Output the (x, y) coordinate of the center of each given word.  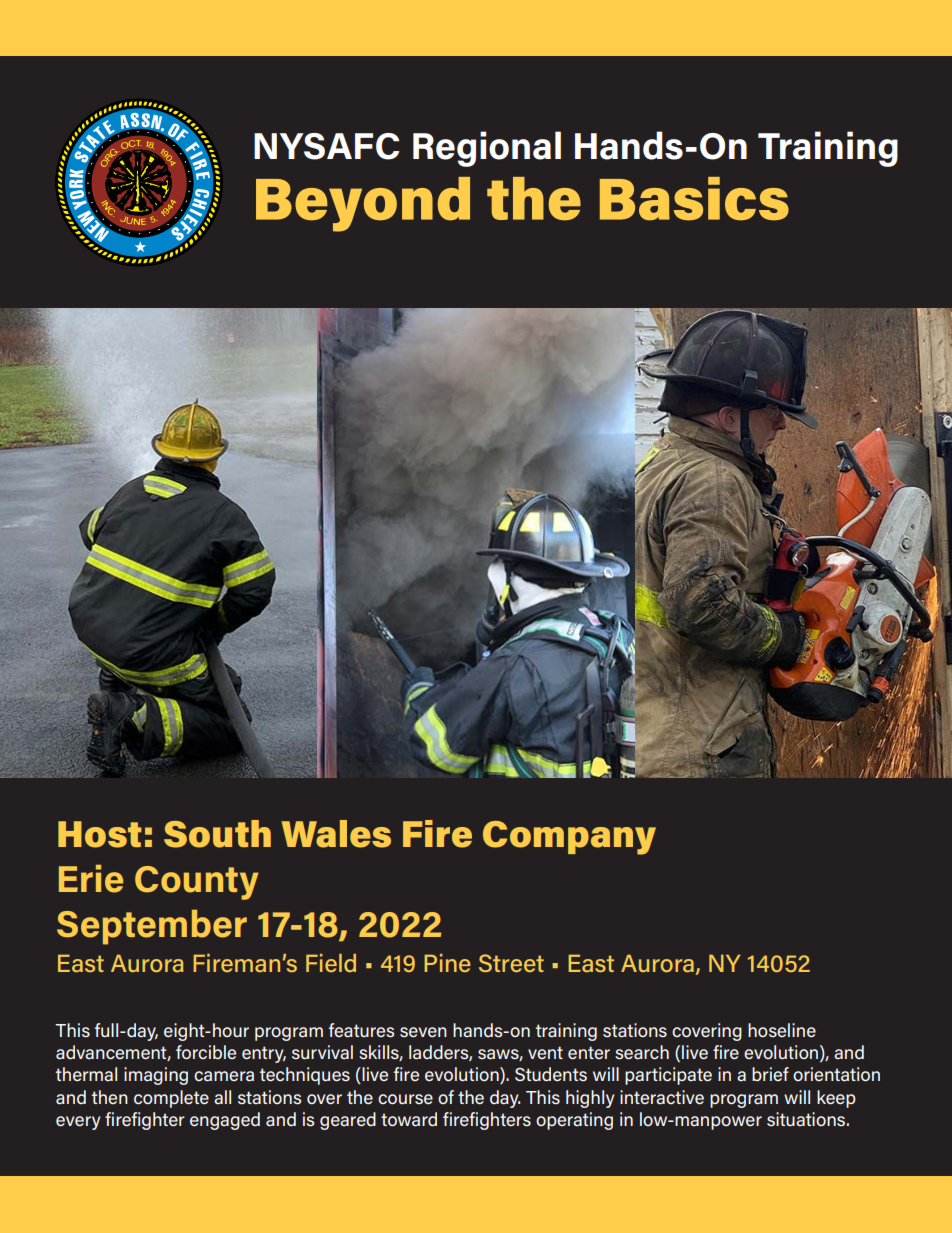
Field (331, 963)
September (152, 927)
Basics (694, 199)
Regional (487, 149)
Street (511, 963)
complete (171, 1099)
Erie (91, 879)
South (217, 834)
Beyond (363, 204)
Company (569, 838)
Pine (448, 963)
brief (770, 1074)
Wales (336, 834)
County (197, 883)
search (642, 1052)
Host (100, 834)
